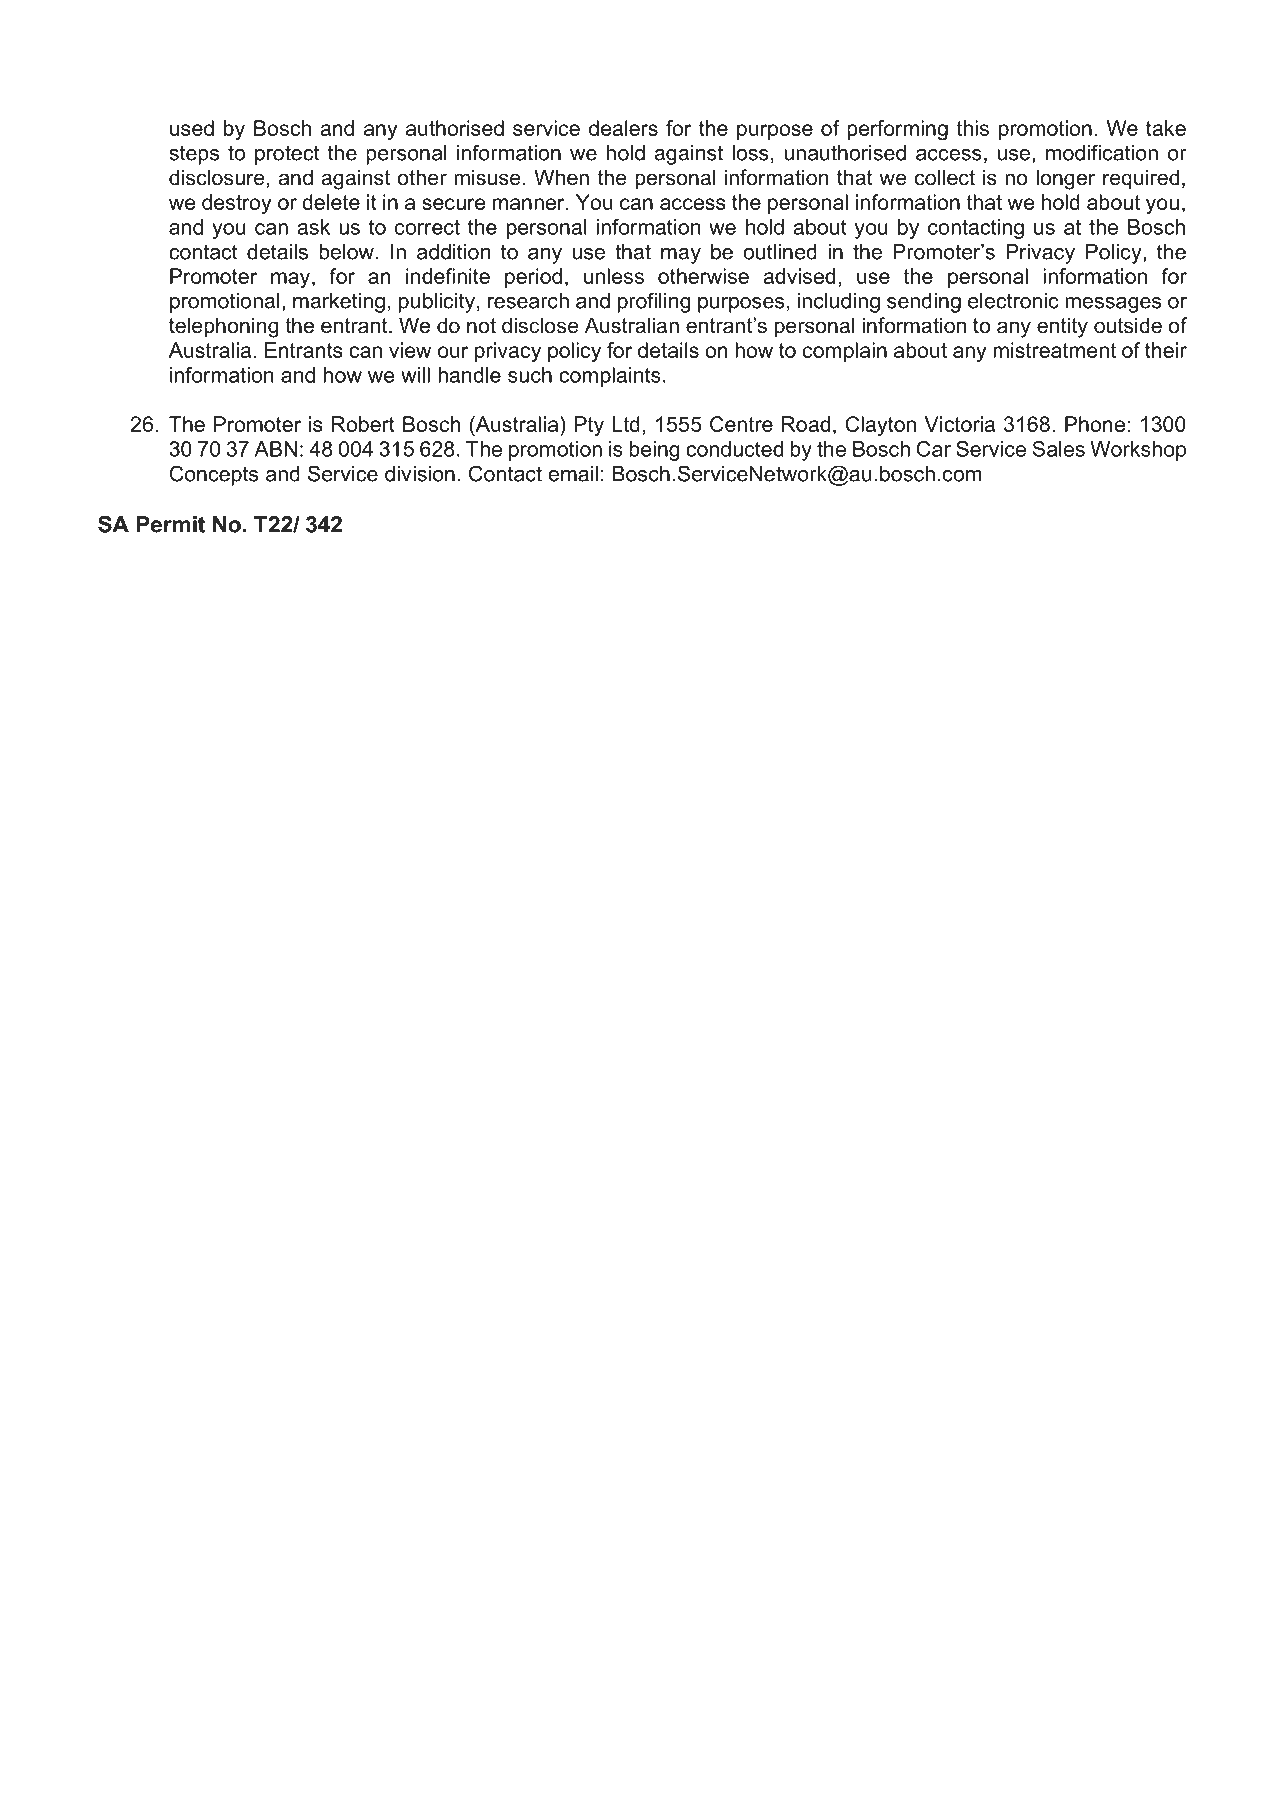  What do you see at coordinates (1095, 424) in the image?
I see `Phone` at bounding box center [1095, 424].
